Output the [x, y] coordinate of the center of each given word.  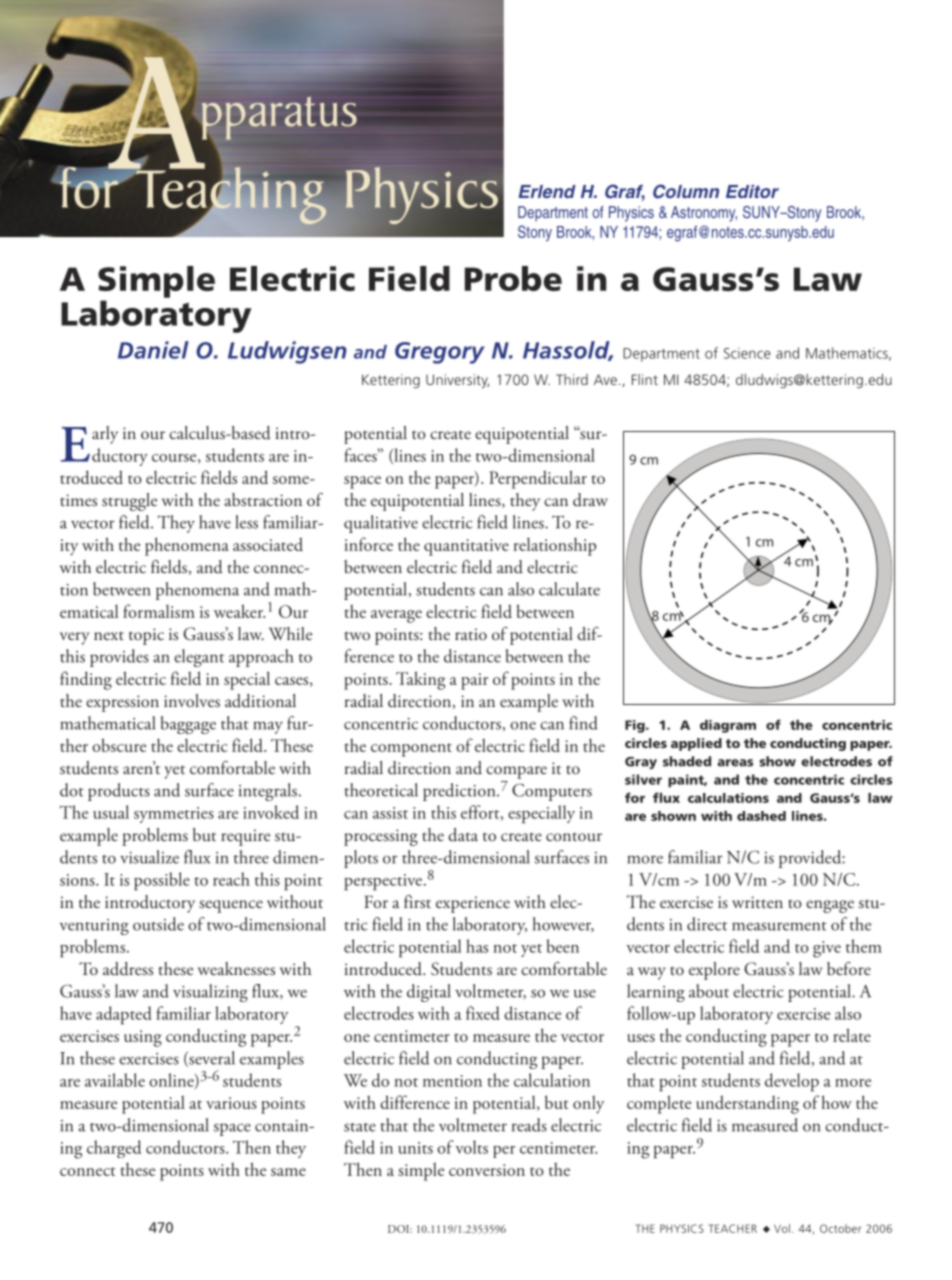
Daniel [153, 350]
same [288, 1172]
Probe [513, 278]
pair [474, 681]
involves [192, 701]
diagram [728, 726]
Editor [752, 191]
